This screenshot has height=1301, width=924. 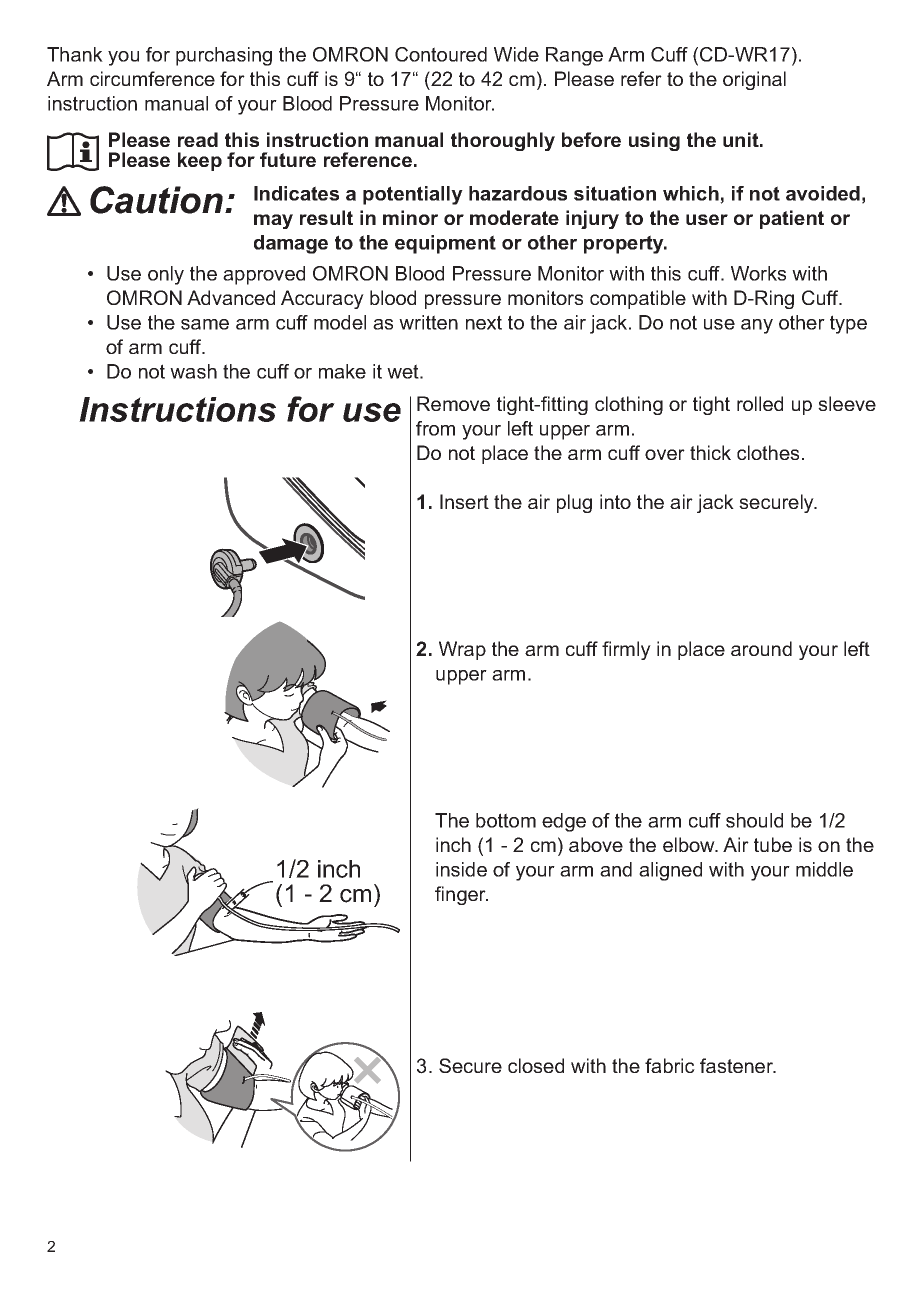 What do you see at coordinates (441, 54) in the screenshot?
I see `Contoured` at bounding box center [441, 54].
